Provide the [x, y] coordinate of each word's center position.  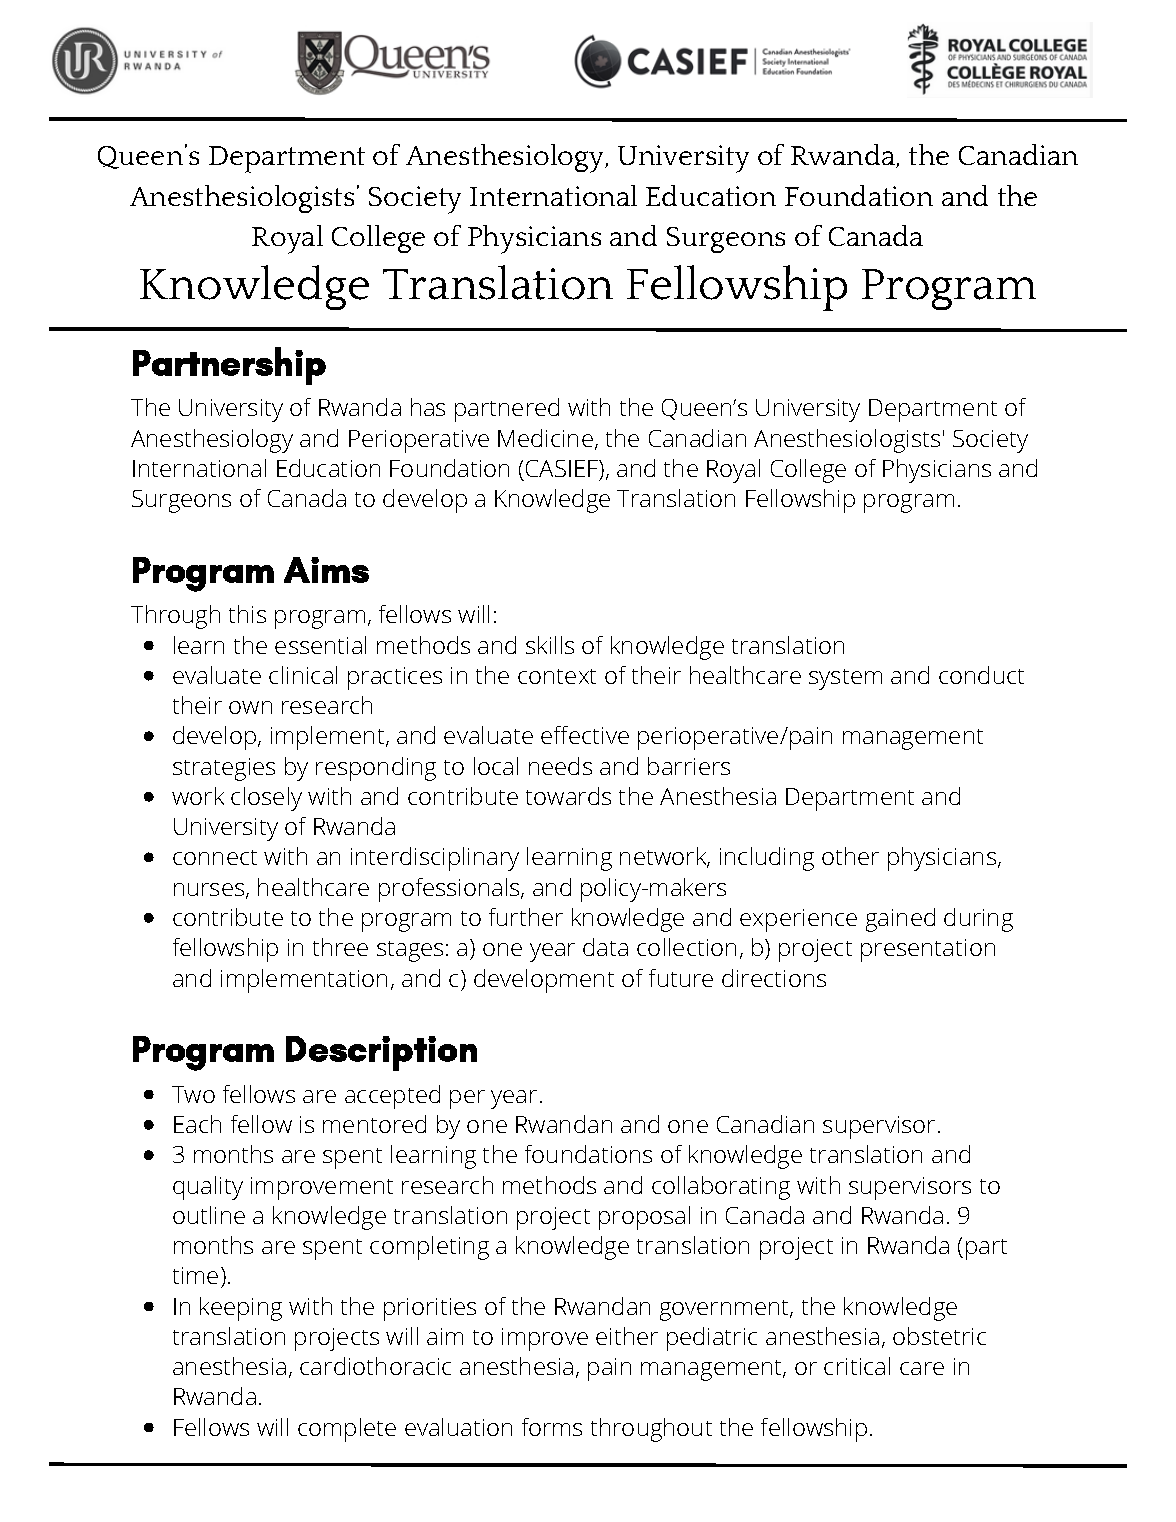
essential [320, 645]
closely [266, 799]
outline [209, 1215]
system [845, 679]
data [605, 947]
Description [381, 1053]
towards [568, 796]
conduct [981, 675]
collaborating [721, 1188]
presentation [928, 950]
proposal [644, 1218]
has [428, 407]
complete [347, 1430]
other [850, 856]
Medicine [545, 438]
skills [550, 645]
